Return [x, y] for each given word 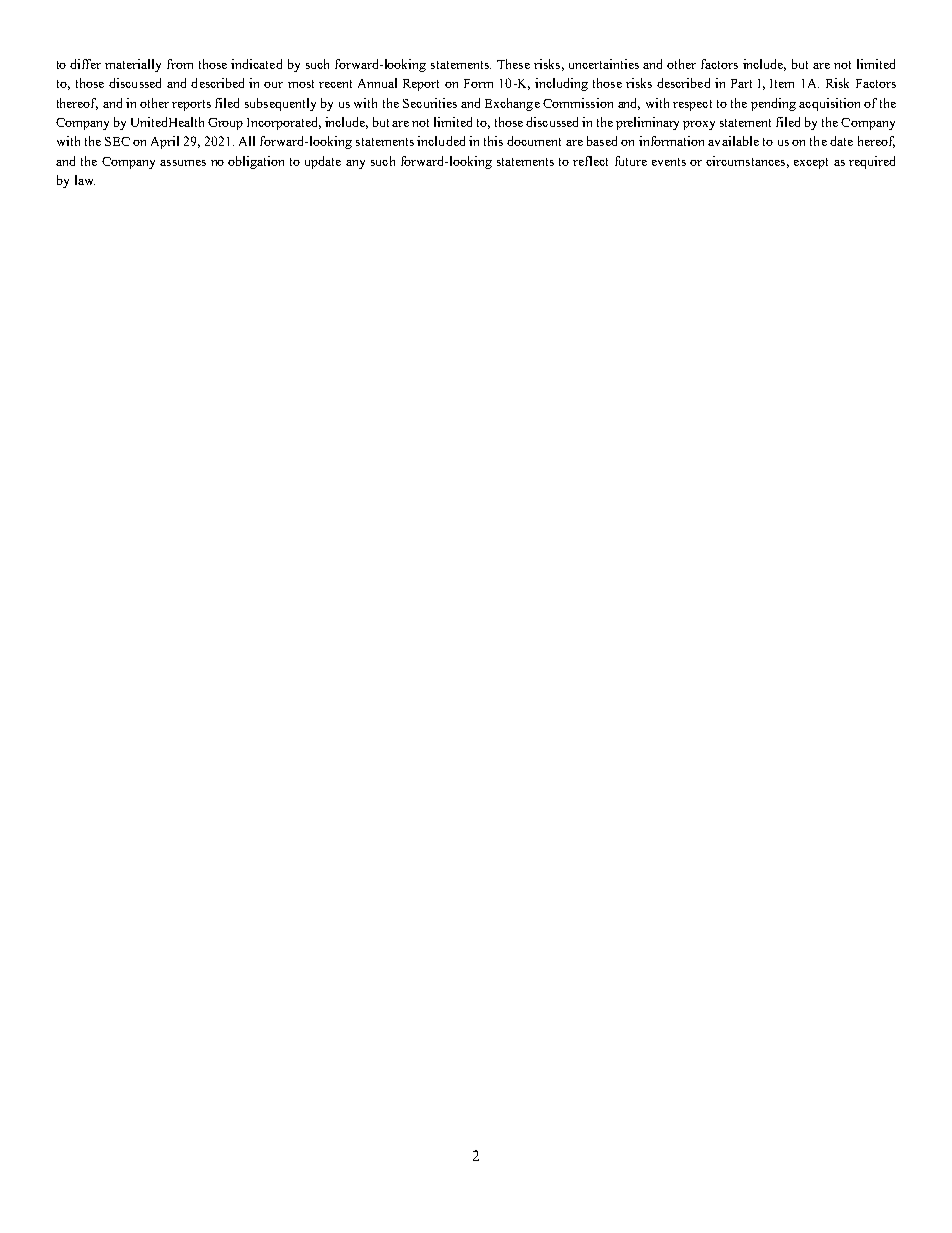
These [513, 64]
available [733, 141]
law [85, 180]
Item [782, 83]
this [493, 141]
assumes [183, 163]
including [561, 84]
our [273, 85]
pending [773, 104]
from [180, 64]
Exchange [512, 104]
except [811, 163]
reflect [590, 161]
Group [225, 124]
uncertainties [604, 64]
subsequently [280, 104]
